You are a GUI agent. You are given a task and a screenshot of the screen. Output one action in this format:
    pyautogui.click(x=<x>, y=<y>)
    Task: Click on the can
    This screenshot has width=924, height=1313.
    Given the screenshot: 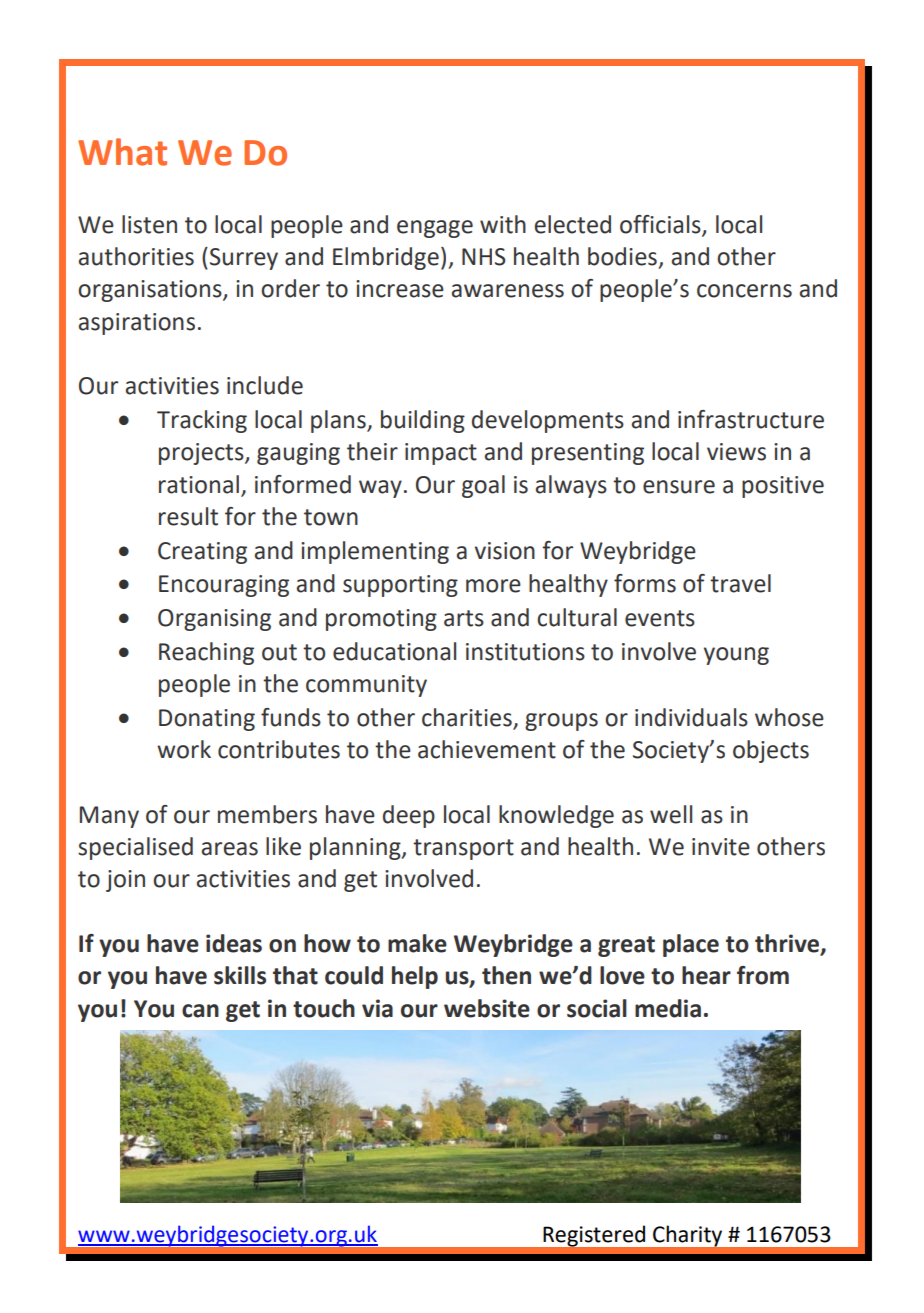 What is the action you would take?
    pyautogui.click(x=200, y=1011)
